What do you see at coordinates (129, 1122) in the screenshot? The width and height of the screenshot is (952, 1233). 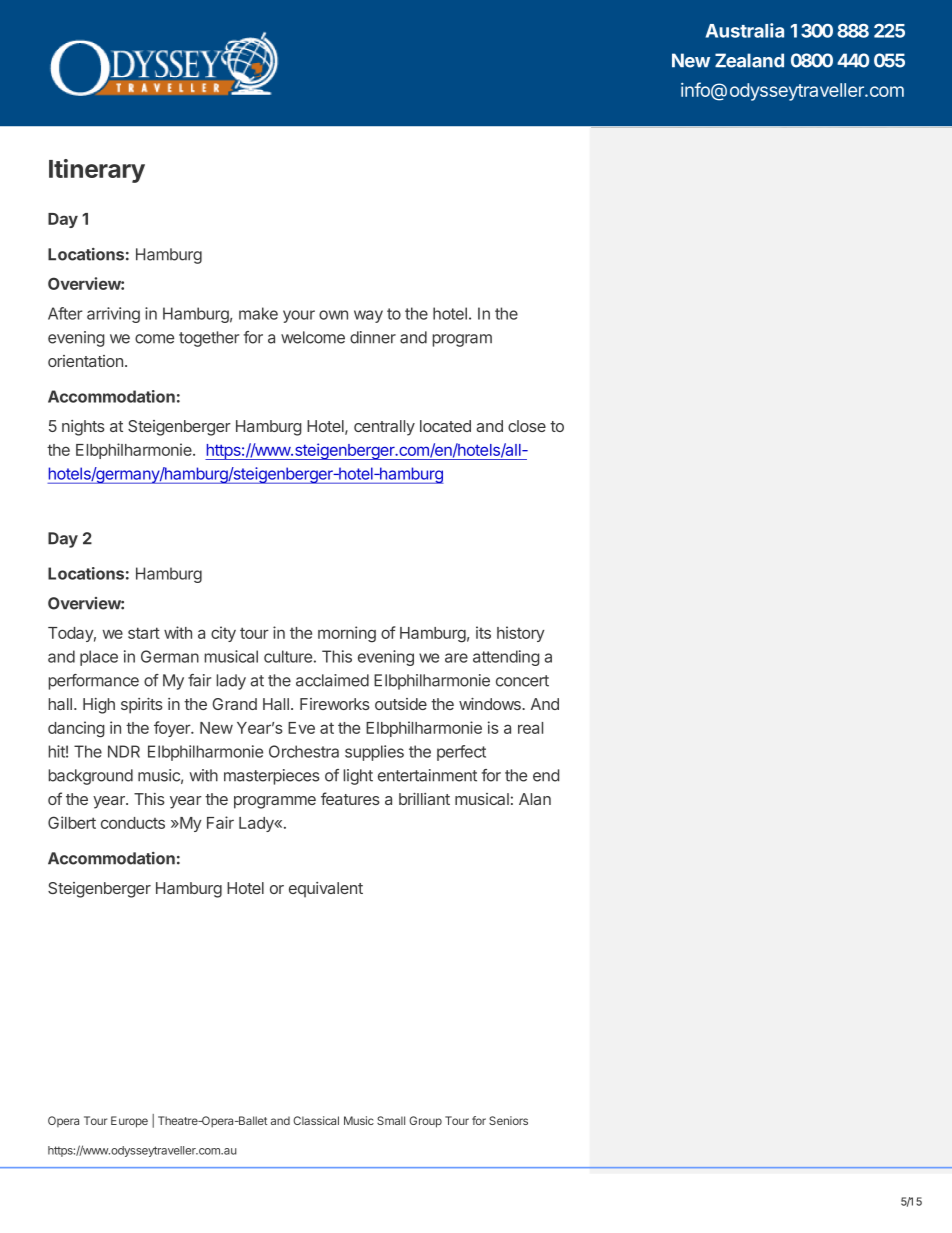 I see `Europe` at bounding box center [129, 1122].
